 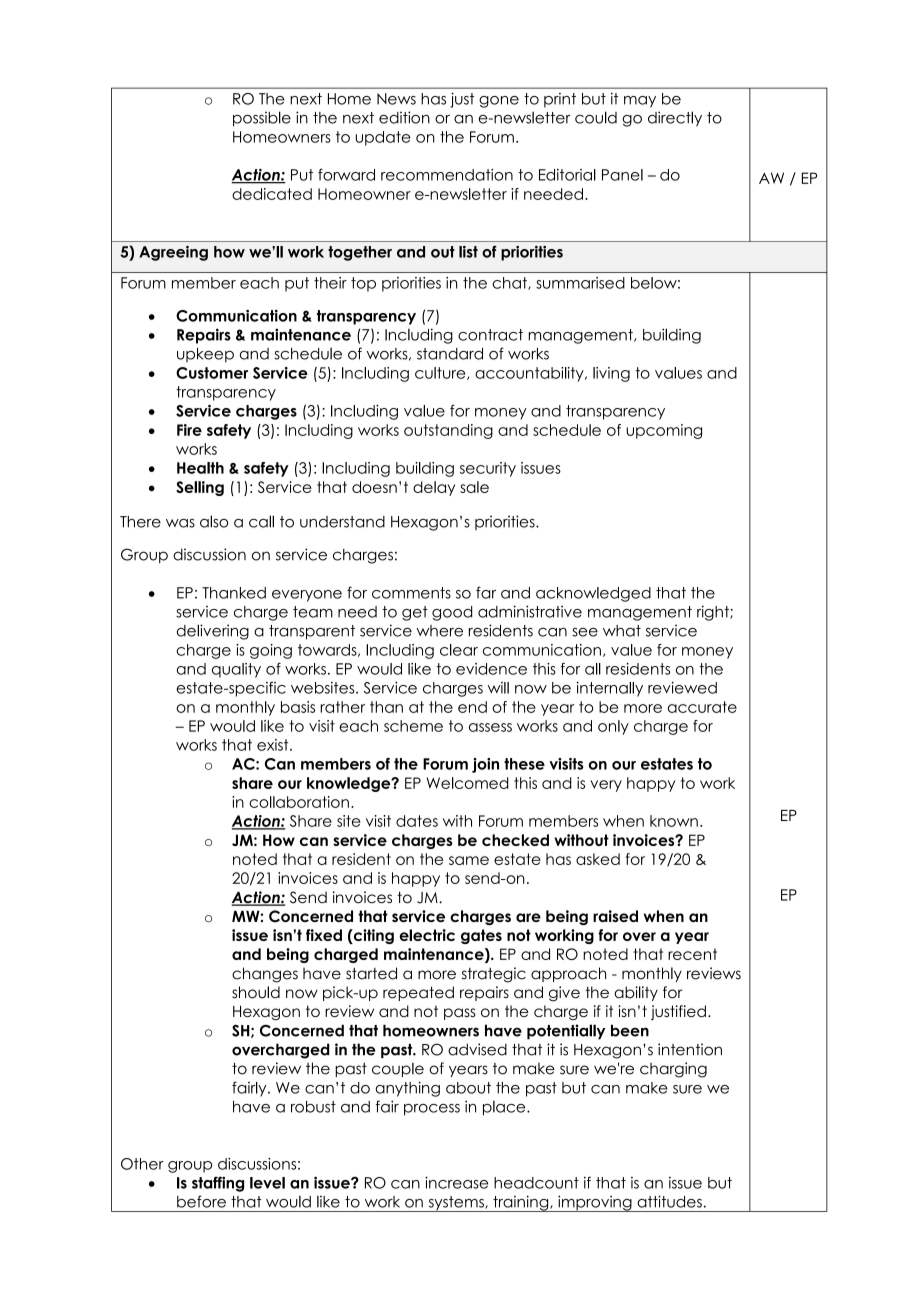 What do you see at coordinates (622, 631) in the screenshot?
I see `what` at bounding box center [622, 631].
